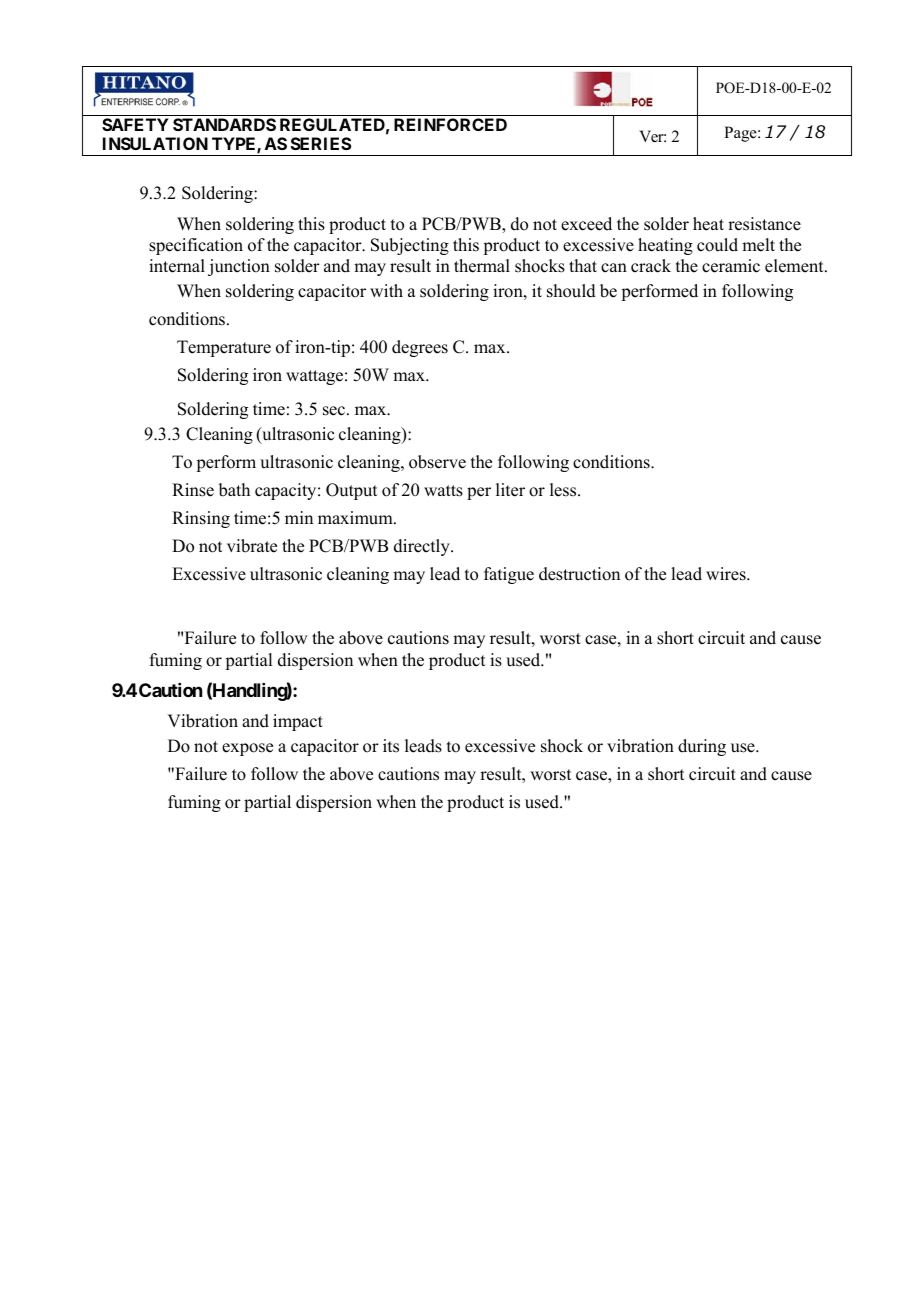 This screenshot has height=1308, width=924. What do you see at coordinates (450, 124) in the screenshot?
I see `REINFORCED` at bounding box center [450, 124].
